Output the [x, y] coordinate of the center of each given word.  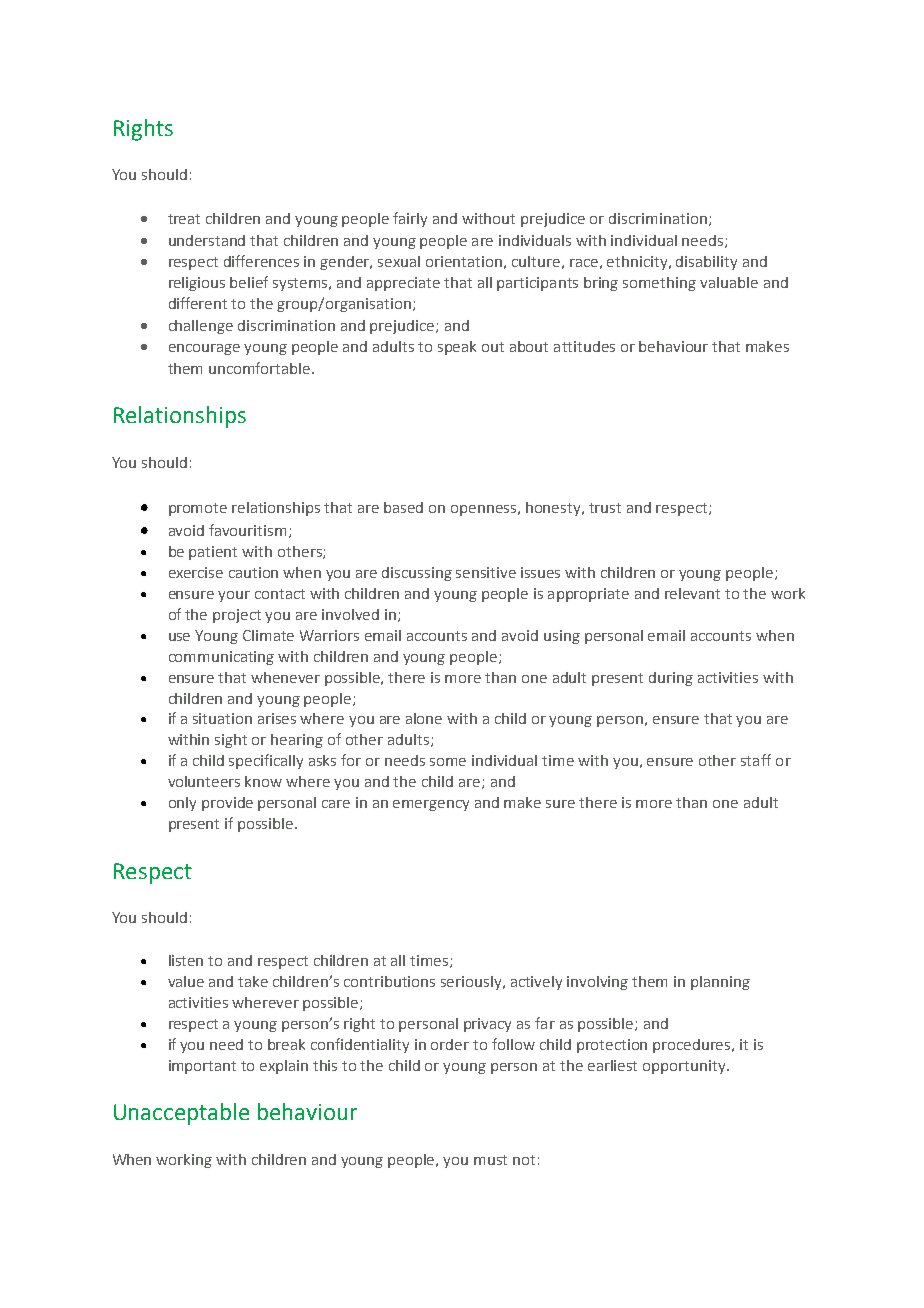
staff [756, 760]
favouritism [247, 530]
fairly [410, 219]
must [490, 1160]
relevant [692, 593]
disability [706, 263]
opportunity [685, 1067]
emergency [431, 805]
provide [227, 804]
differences [261, 261]
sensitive [486, 572]
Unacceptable [181, 1114]
